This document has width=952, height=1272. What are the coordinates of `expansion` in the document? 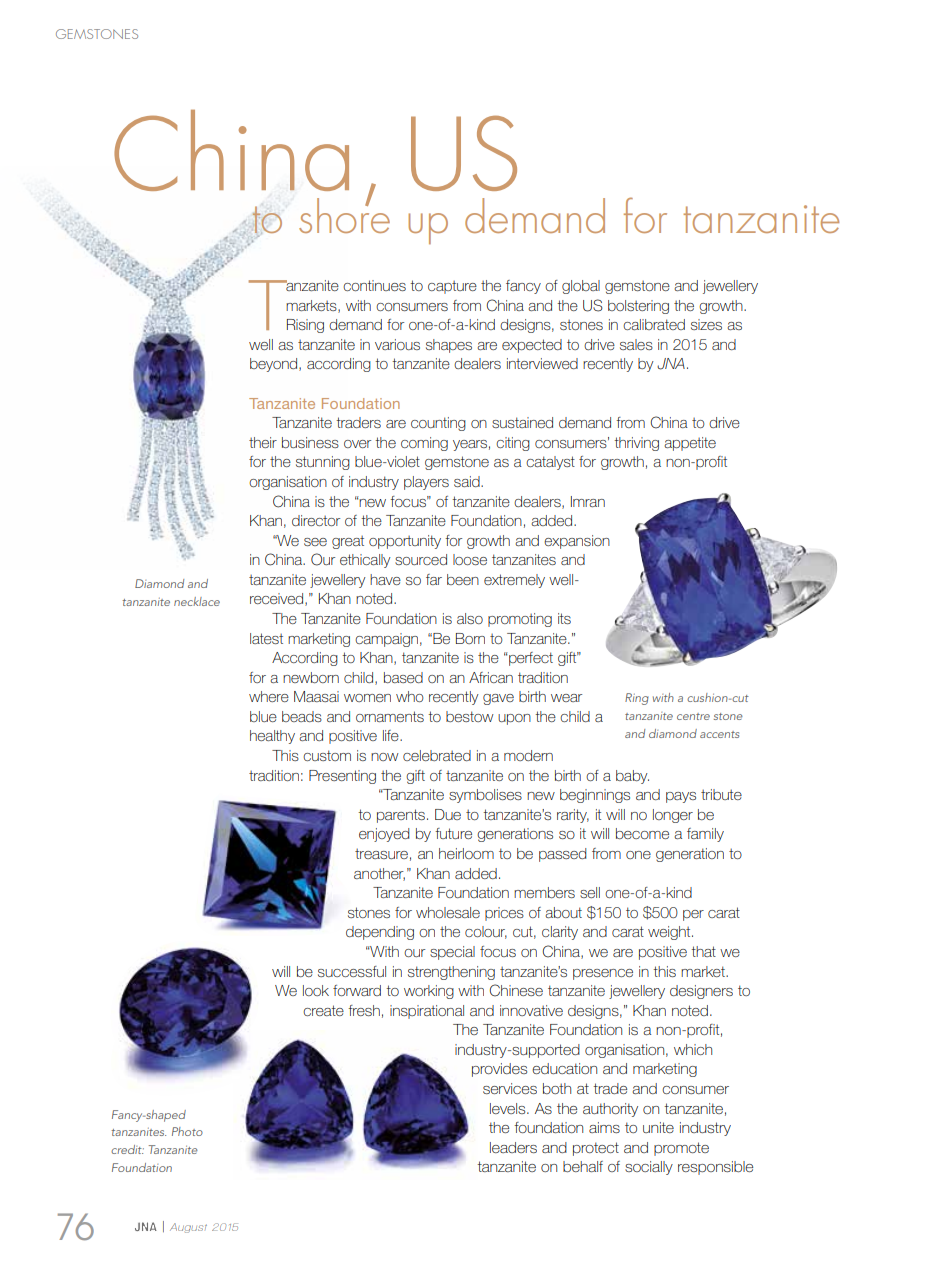 It's located at (577, 542).
